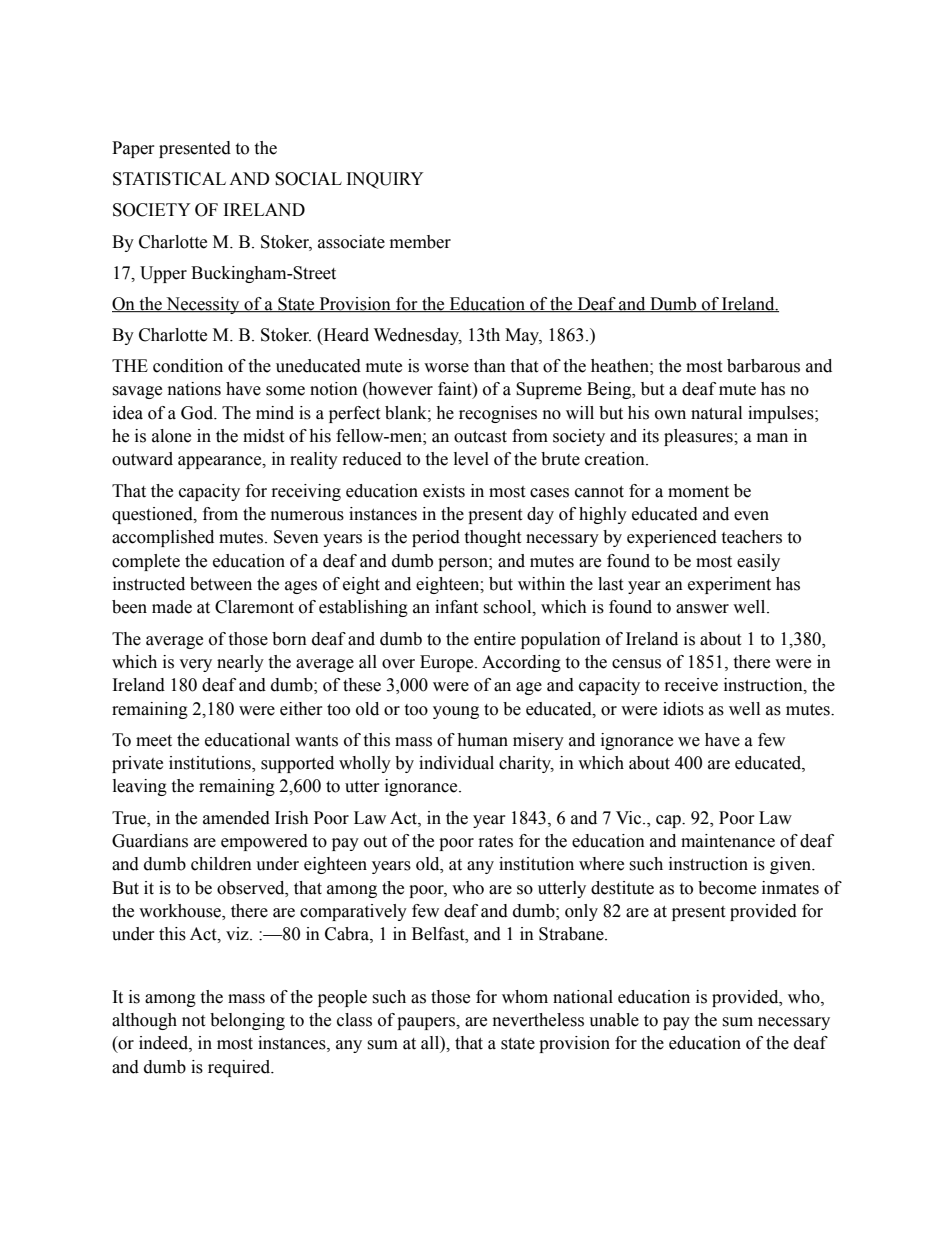 Image resolution: width=952 pixels, height=1233 pixels. I want to click on infant, so click(456, 607).
